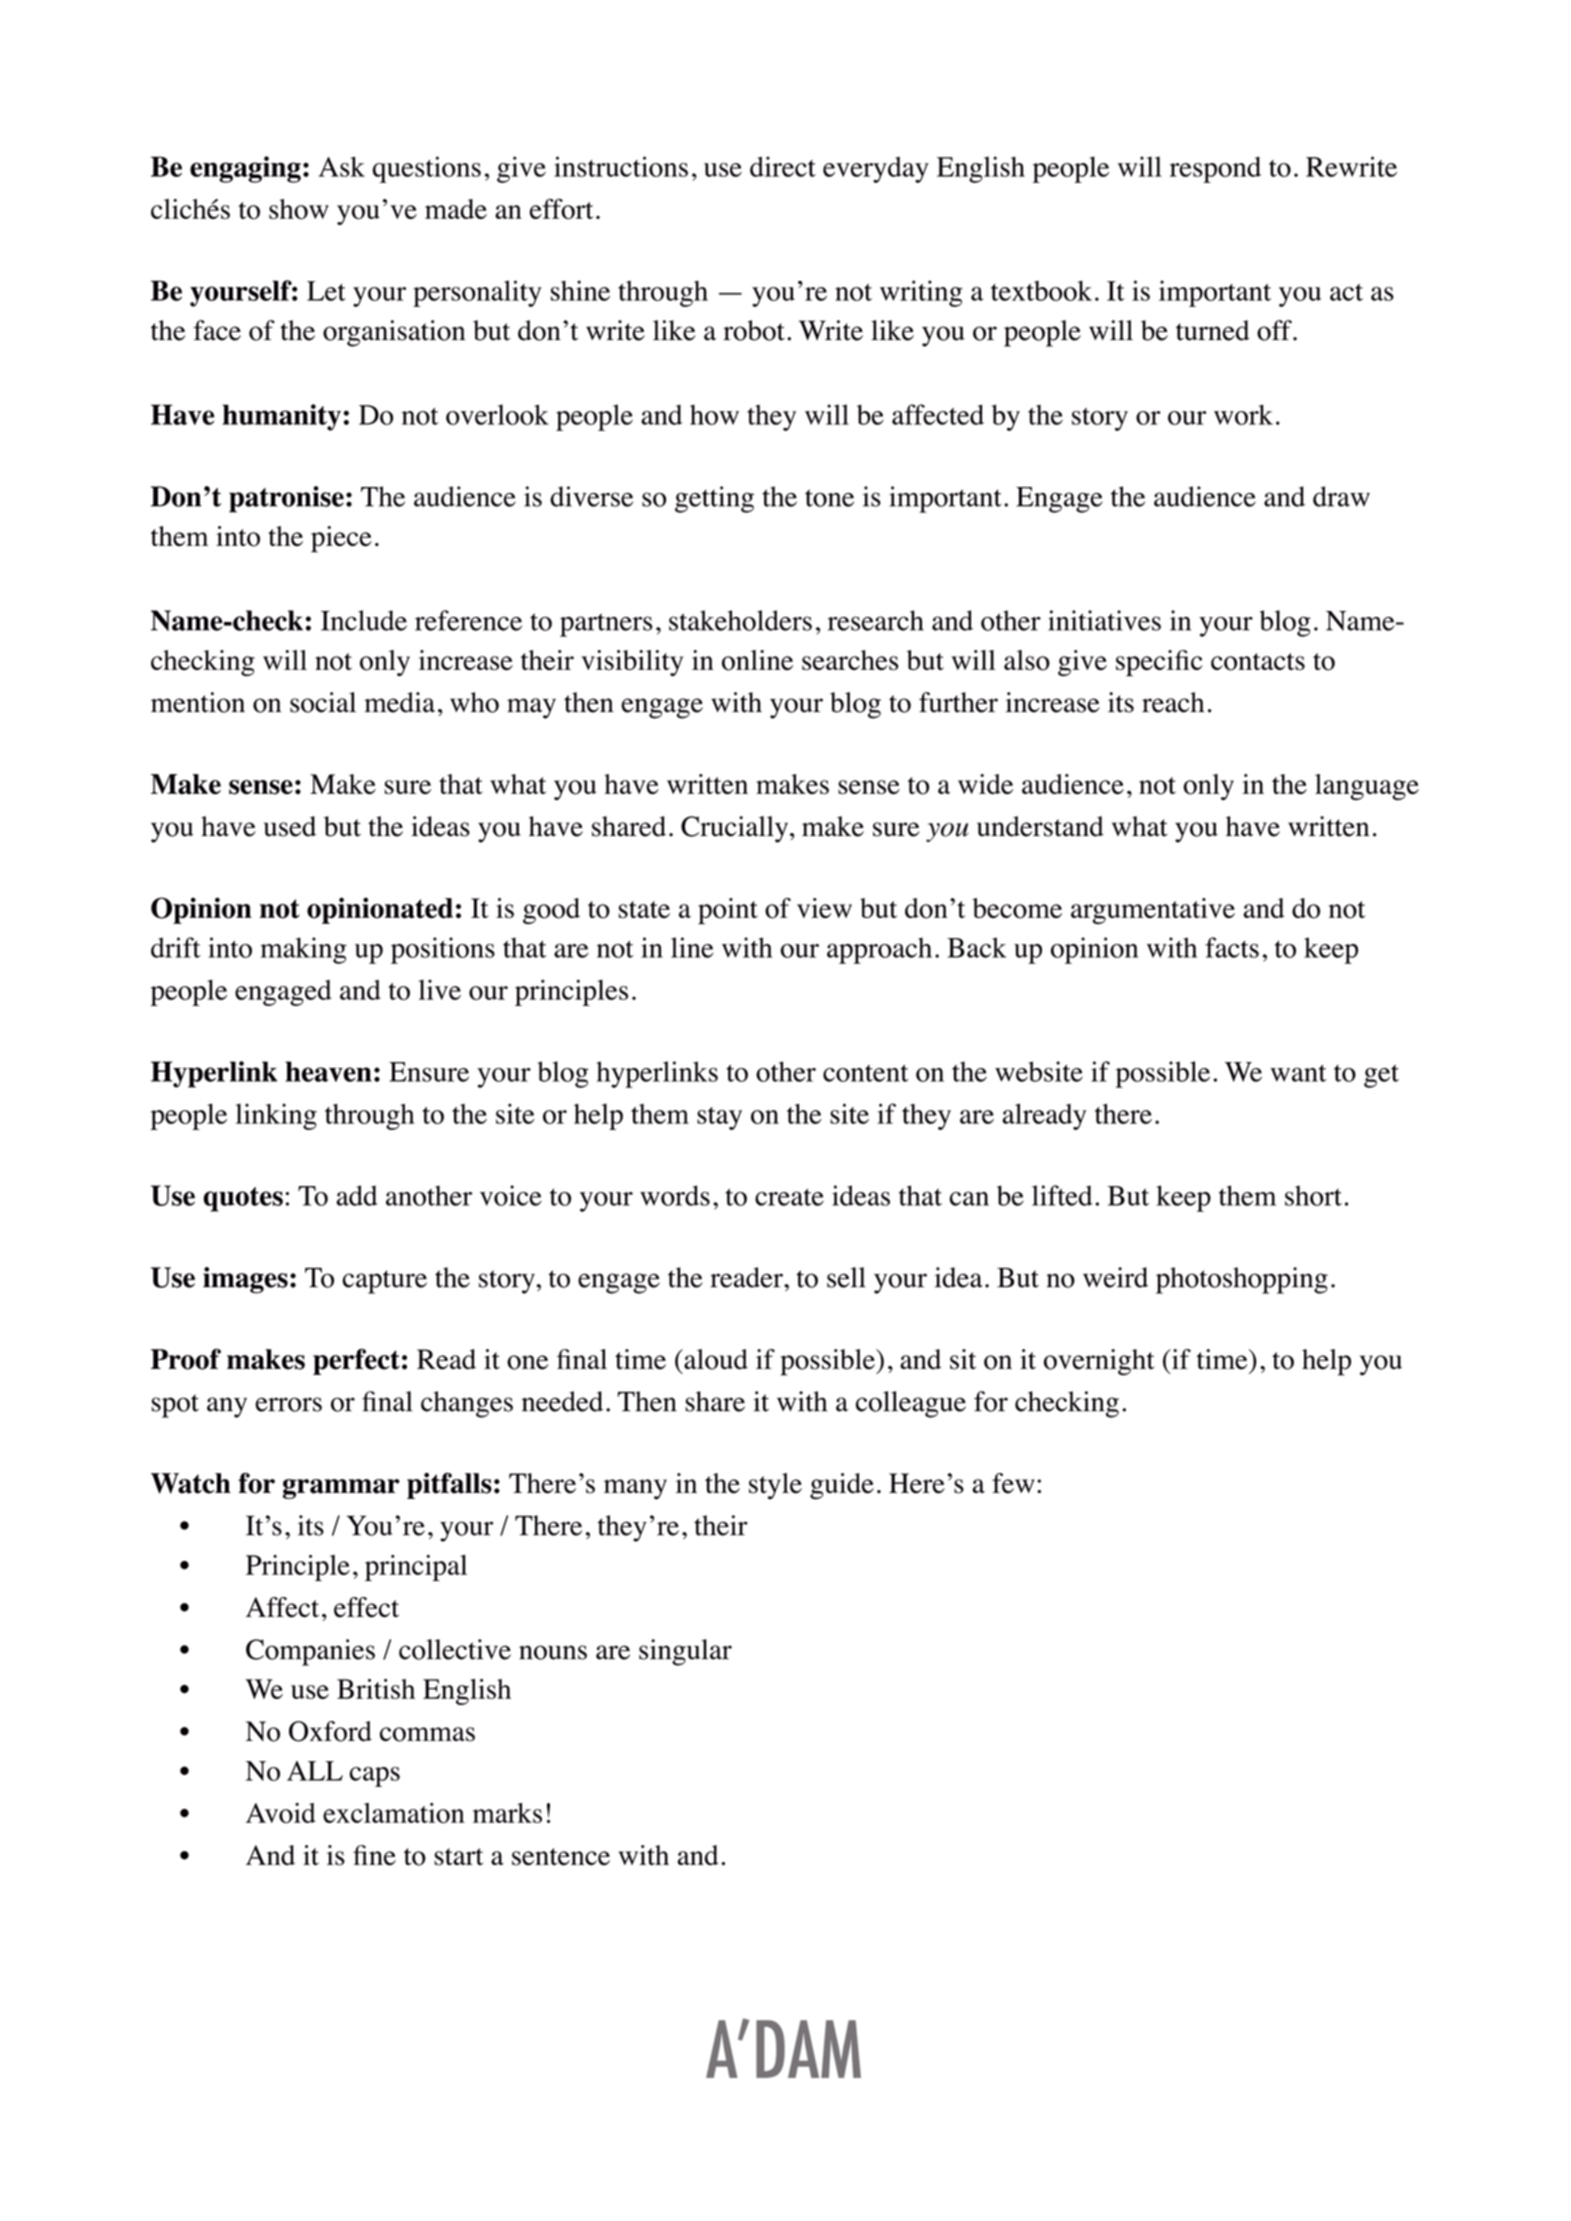 This screenshot has width=1571, height=2221. Describe the element at coordinates (865, 1073) in the screenshot. I see `content` at that location.
